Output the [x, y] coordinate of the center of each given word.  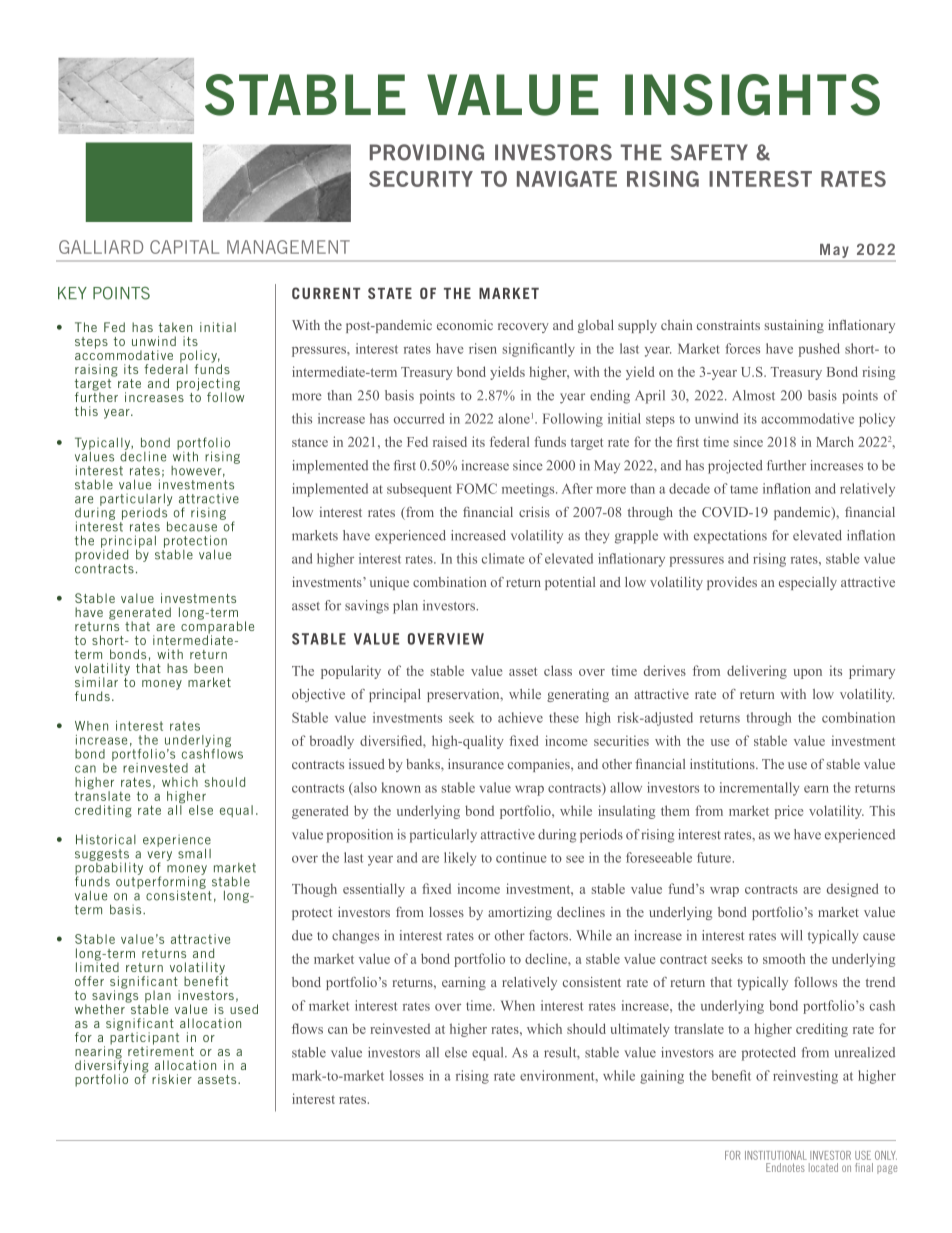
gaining [662, 1077]
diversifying [112, 1066]
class [558, 670]
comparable [217, 627]
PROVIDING [427, 152]
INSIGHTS [752, 95]
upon [807, 674]
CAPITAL [184, 247]
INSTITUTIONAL [776, 1155]
